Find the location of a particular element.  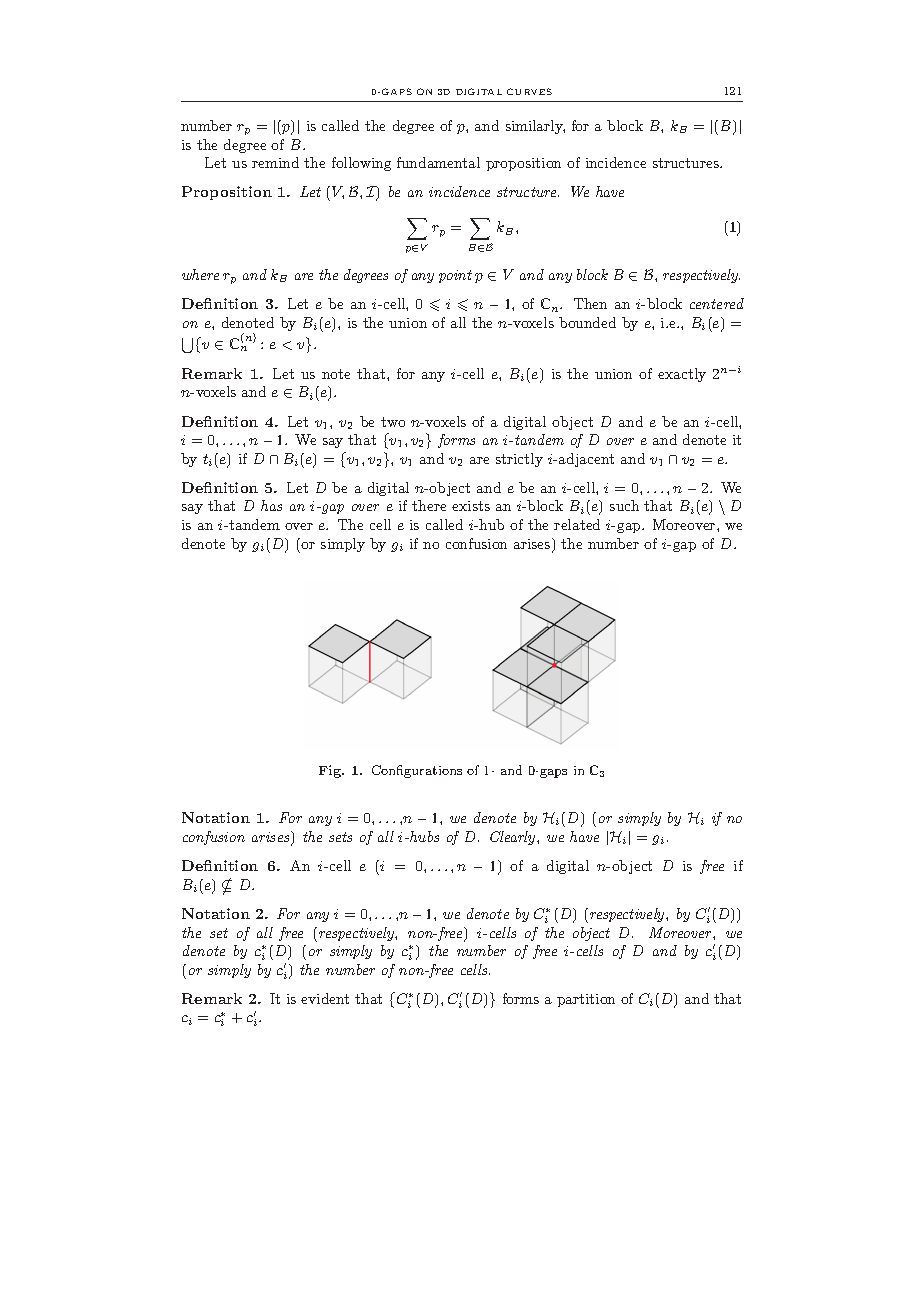

Clearly is located at coordinates (514, 838).
